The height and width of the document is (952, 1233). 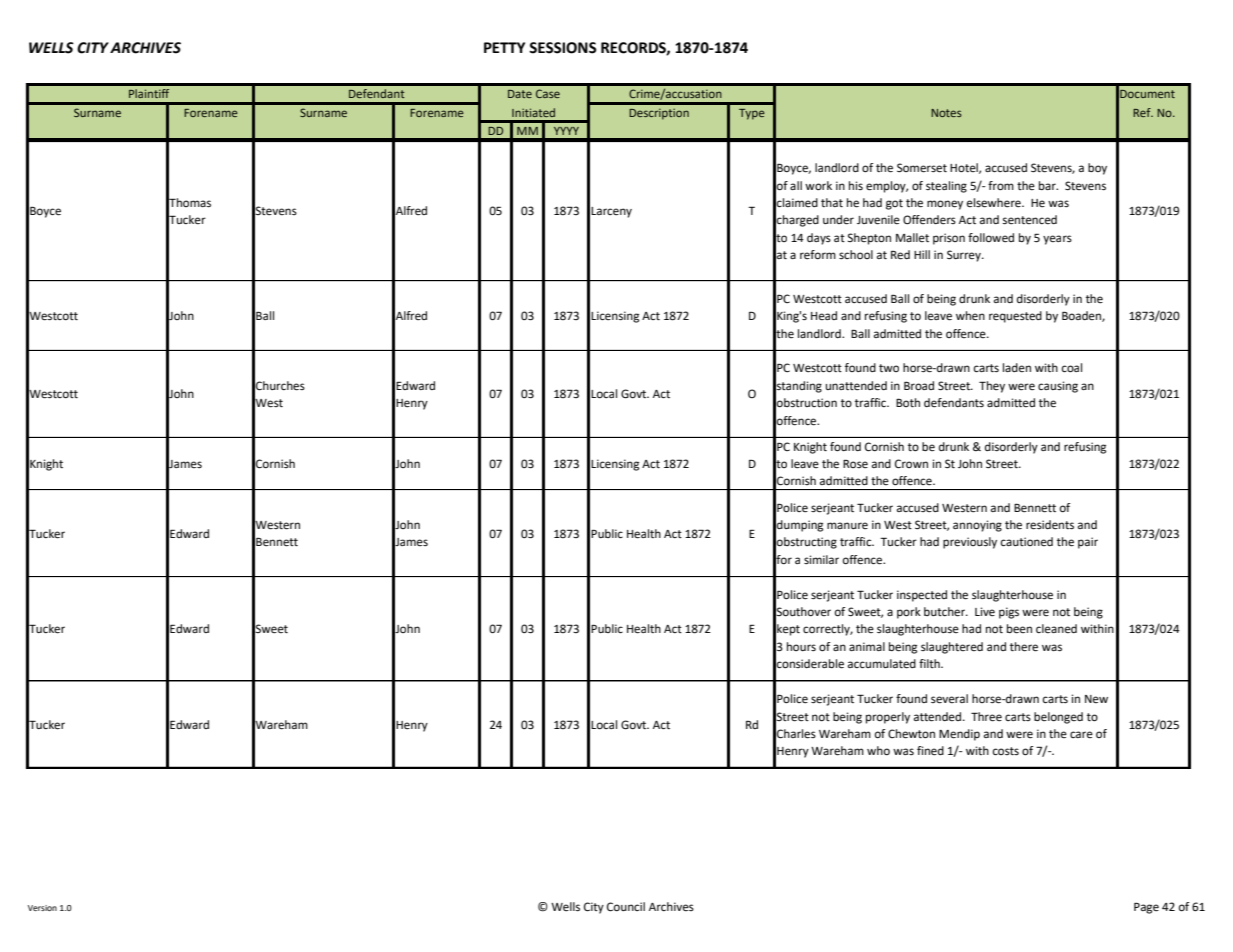 I want to click on Council, so click(x=626, y=907).
